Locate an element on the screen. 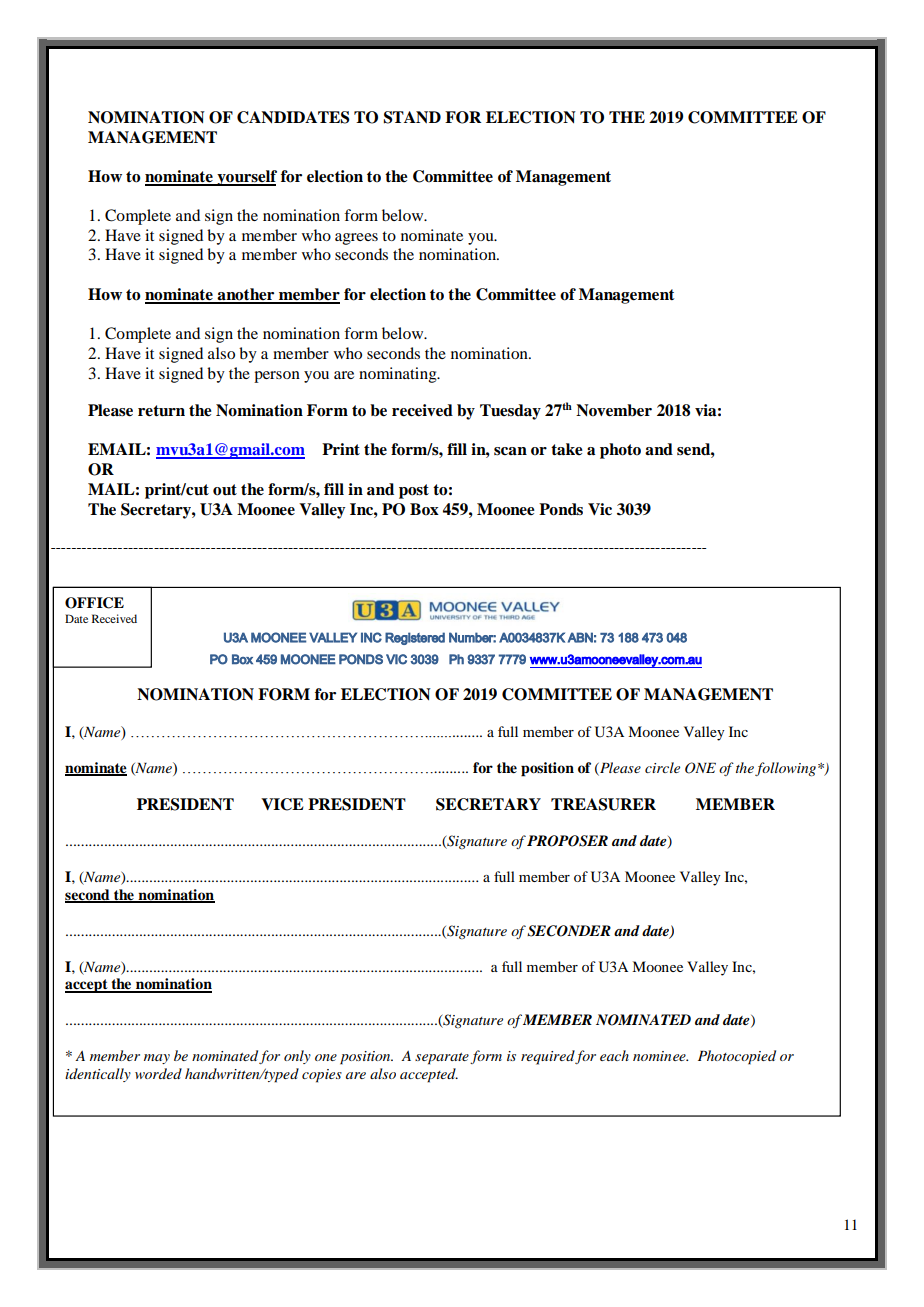  TREASURER is located at coordinates (603, 804).
